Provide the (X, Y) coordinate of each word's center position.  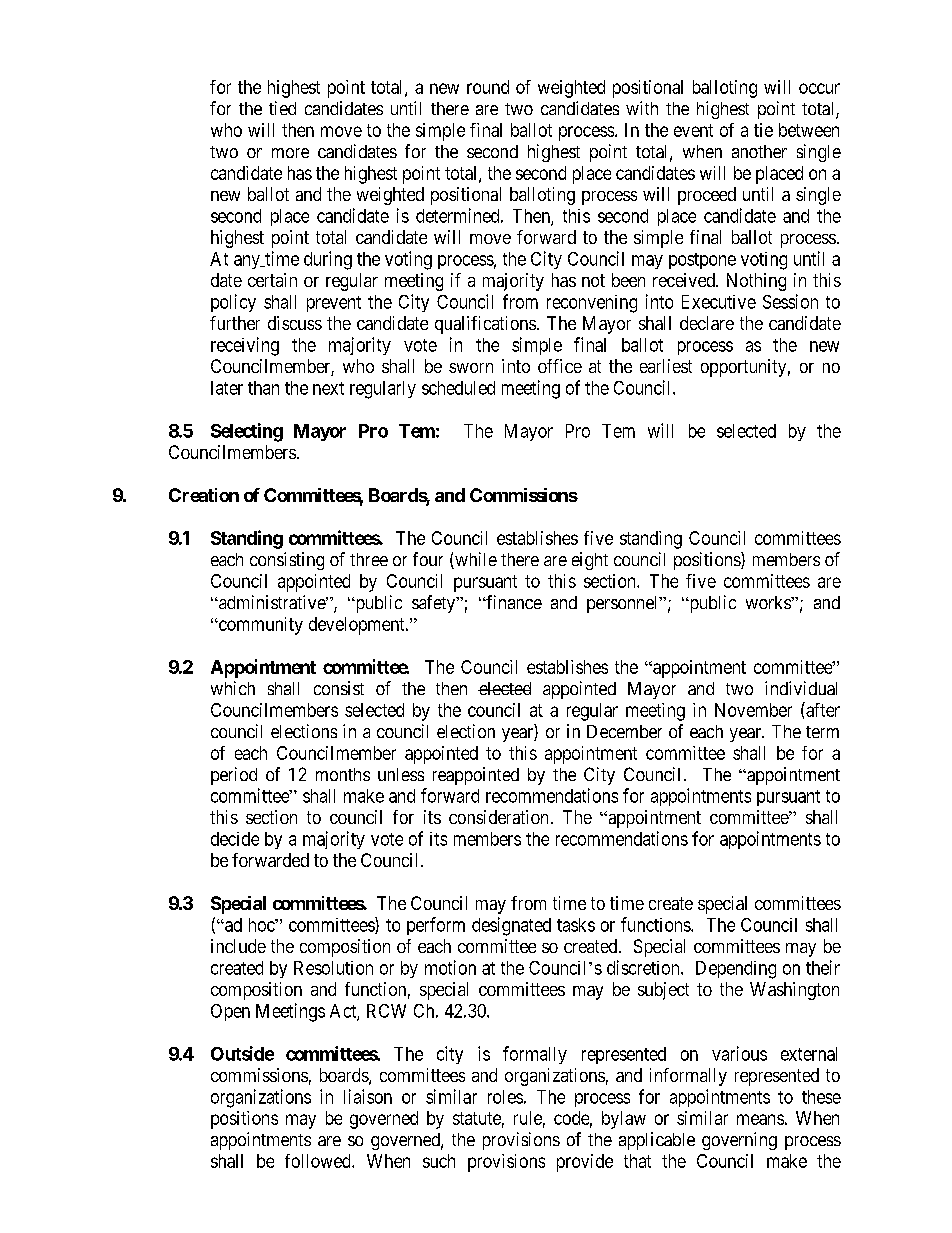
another (759, 151)
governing (739, 1141)
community (259, 626)
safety (434, 604)
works (769, 602)
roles (505, 1097)
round (488, 87)
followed (319, 1161)
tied (282, 108)
